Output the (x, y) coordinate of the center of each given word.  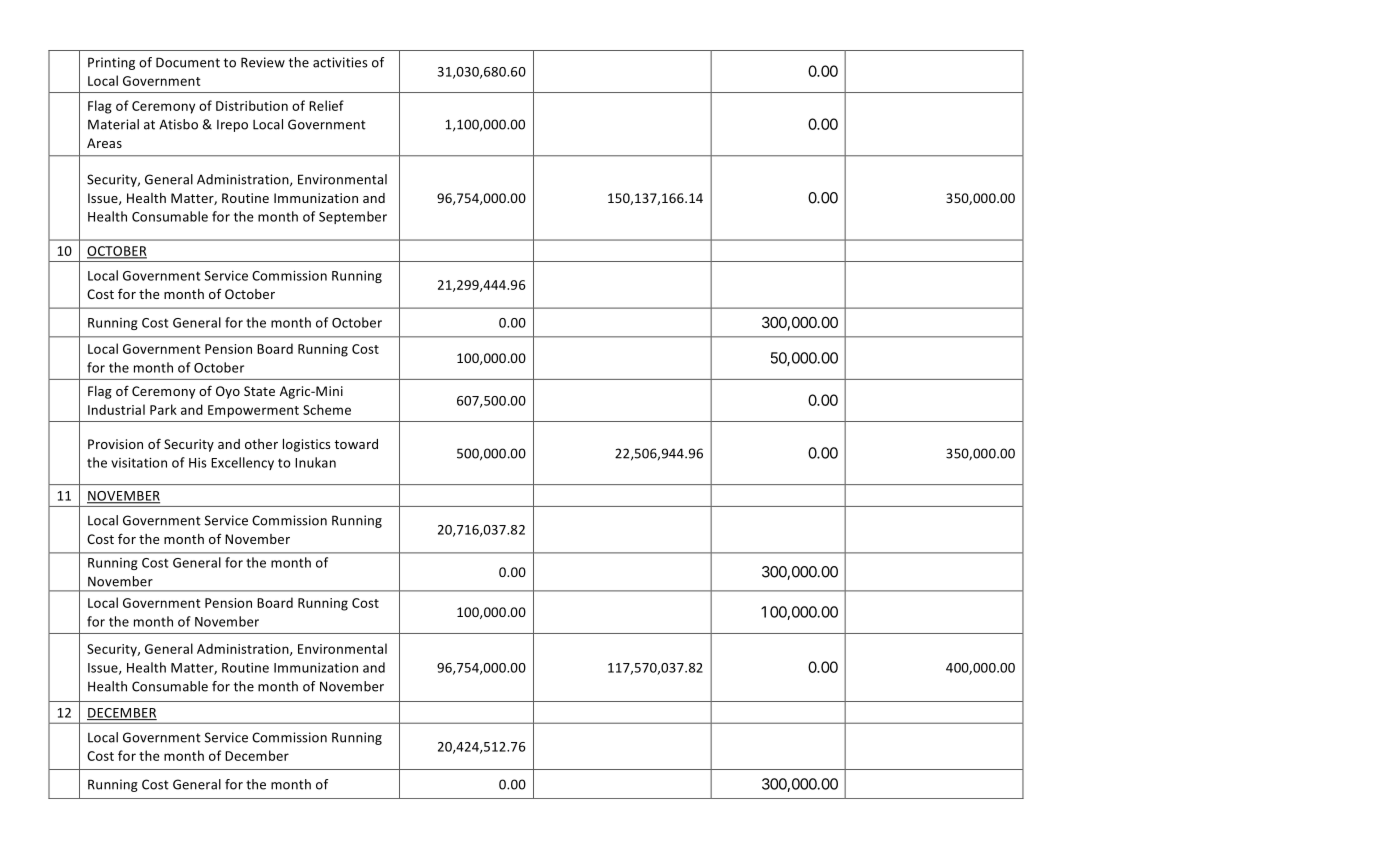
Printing (111, 63)
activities (340, 62)
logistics (306, 445)
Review (263, 62)
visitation (139, 463)
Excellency (242, 463)
